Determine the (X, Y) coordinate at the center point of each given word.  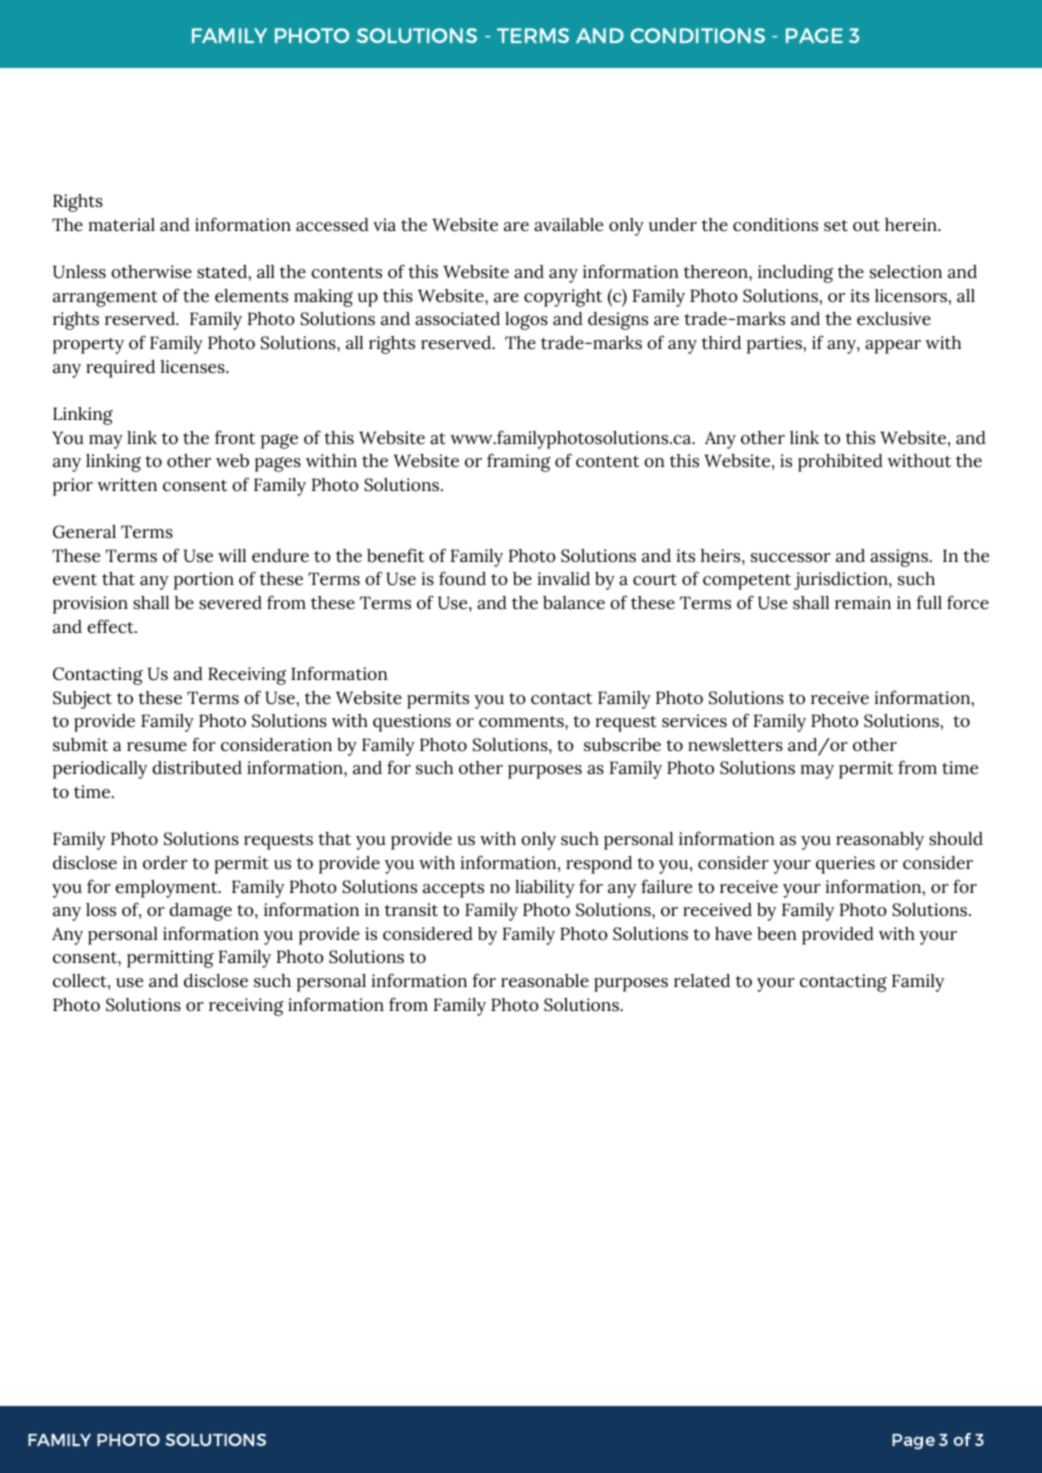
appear (893, 347)
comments (522, 722)
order (165, 863)
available (568, 225)
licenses (193, 367)
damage (200, 912)
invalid (564, 579)
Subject (82, 700)
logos (526, 321)
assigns (900, 558)
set (836, 226)
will (232, 555)
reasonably (880, 841)
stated (223, 272)
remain (863, 603)
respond (599, 865)
